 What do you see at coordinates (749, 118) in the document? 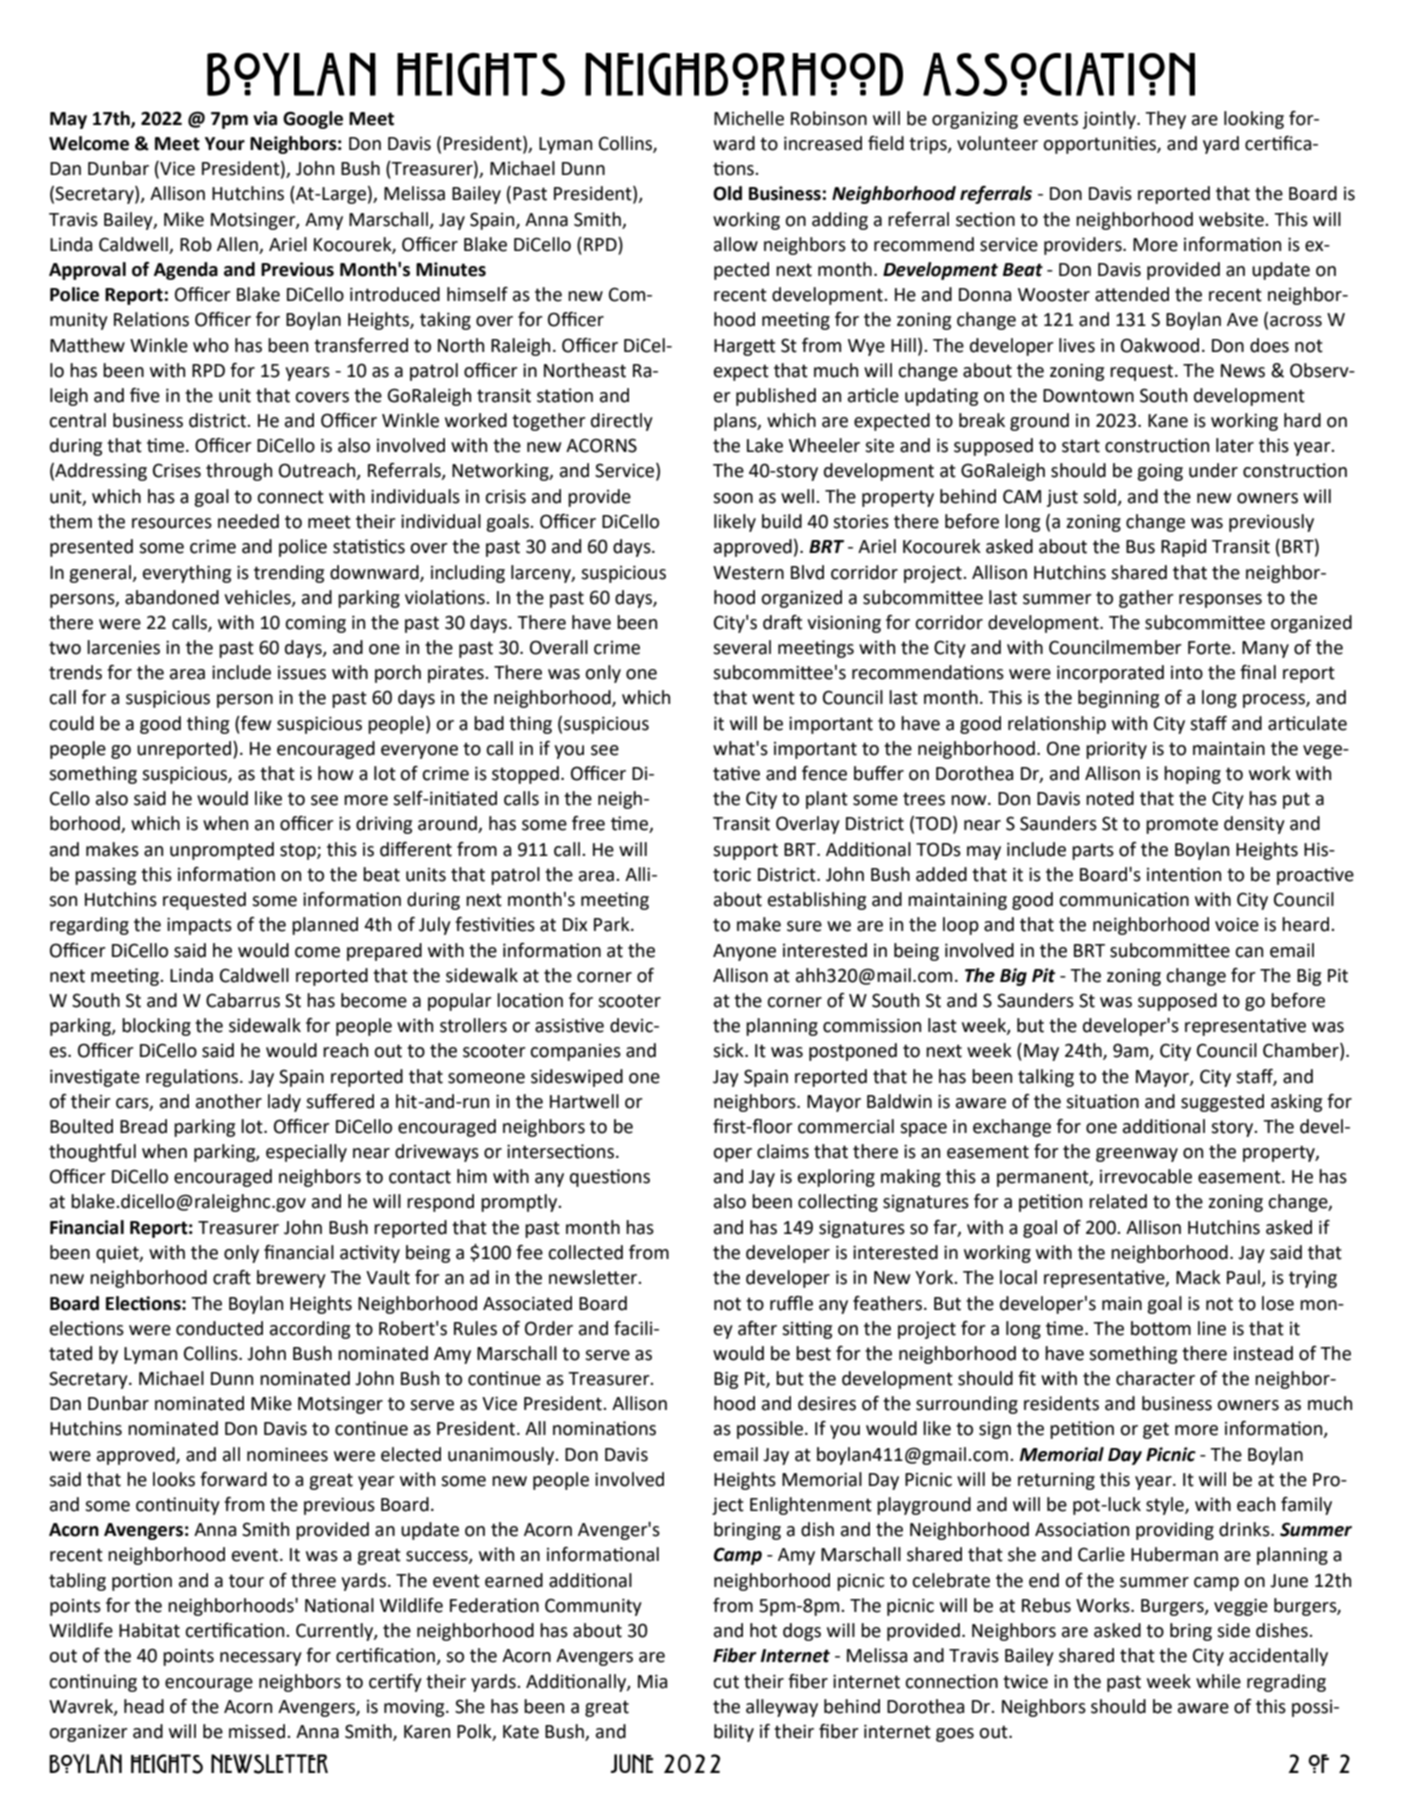
I see `Michelle` at bounding box center [749, 118].
